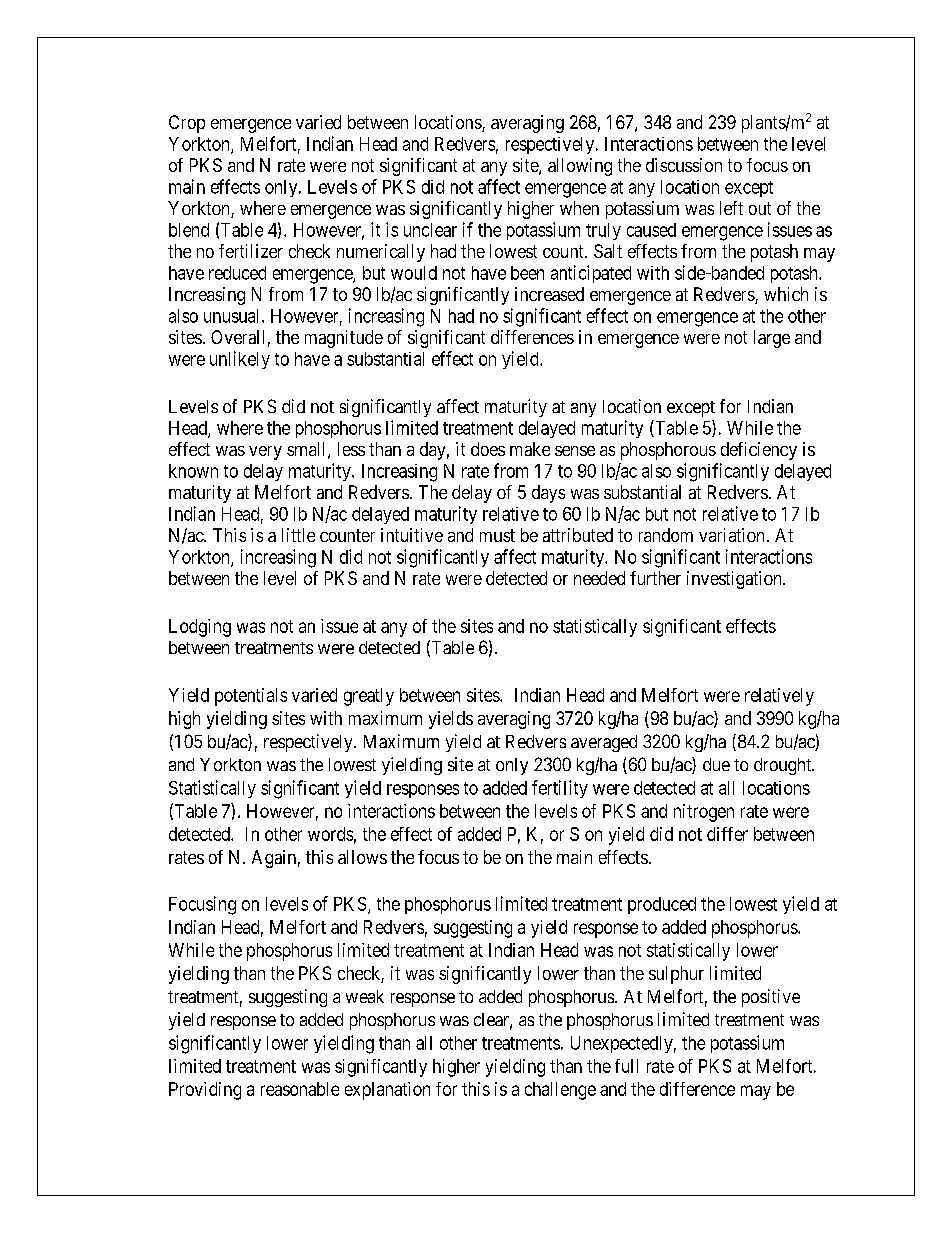  What do you see at coordinates (187, 124) in the screenshot?
I see `Crop` at bounding box center [187, 124].
